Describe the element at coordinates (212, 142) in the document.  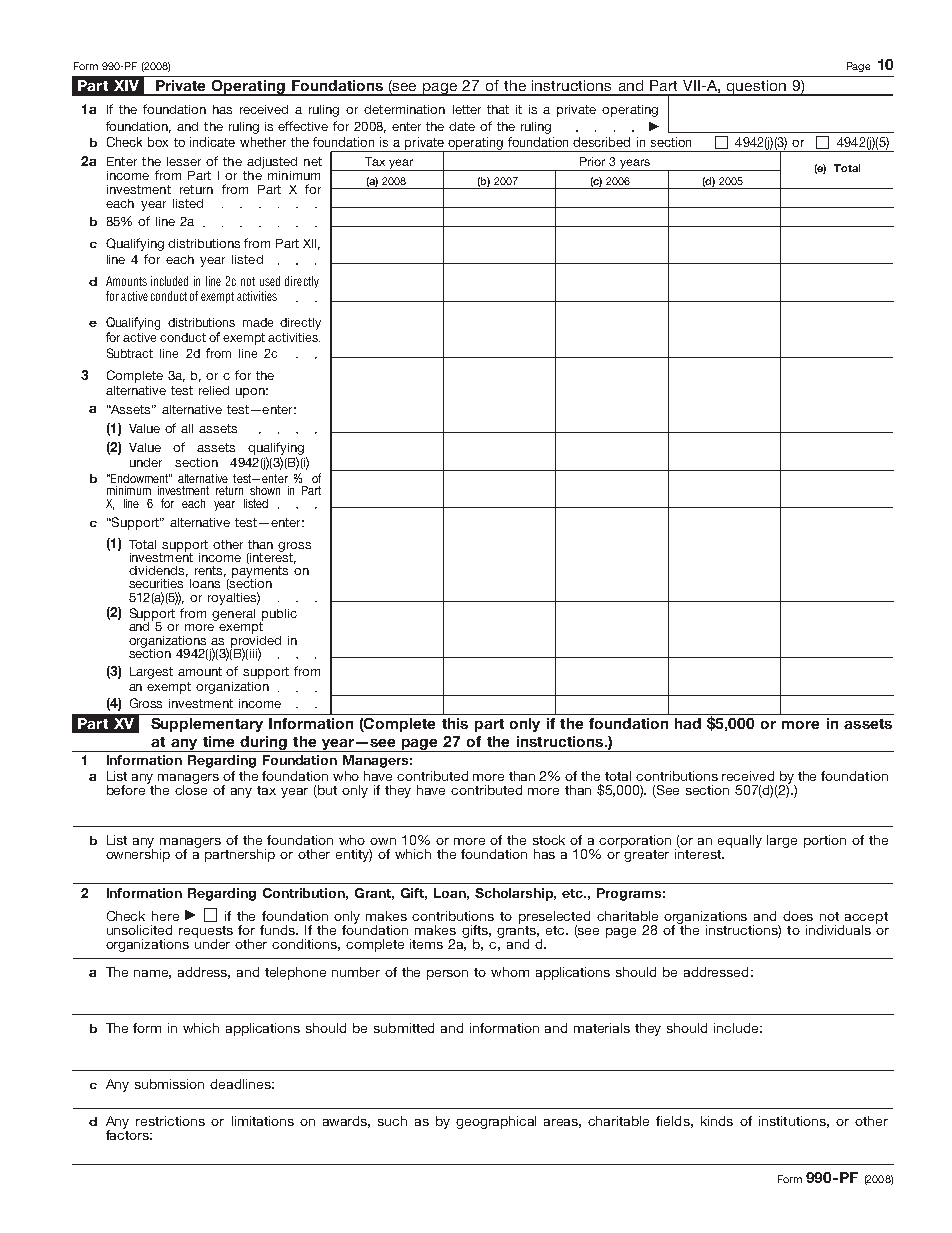
I see `indicate` at that location.
